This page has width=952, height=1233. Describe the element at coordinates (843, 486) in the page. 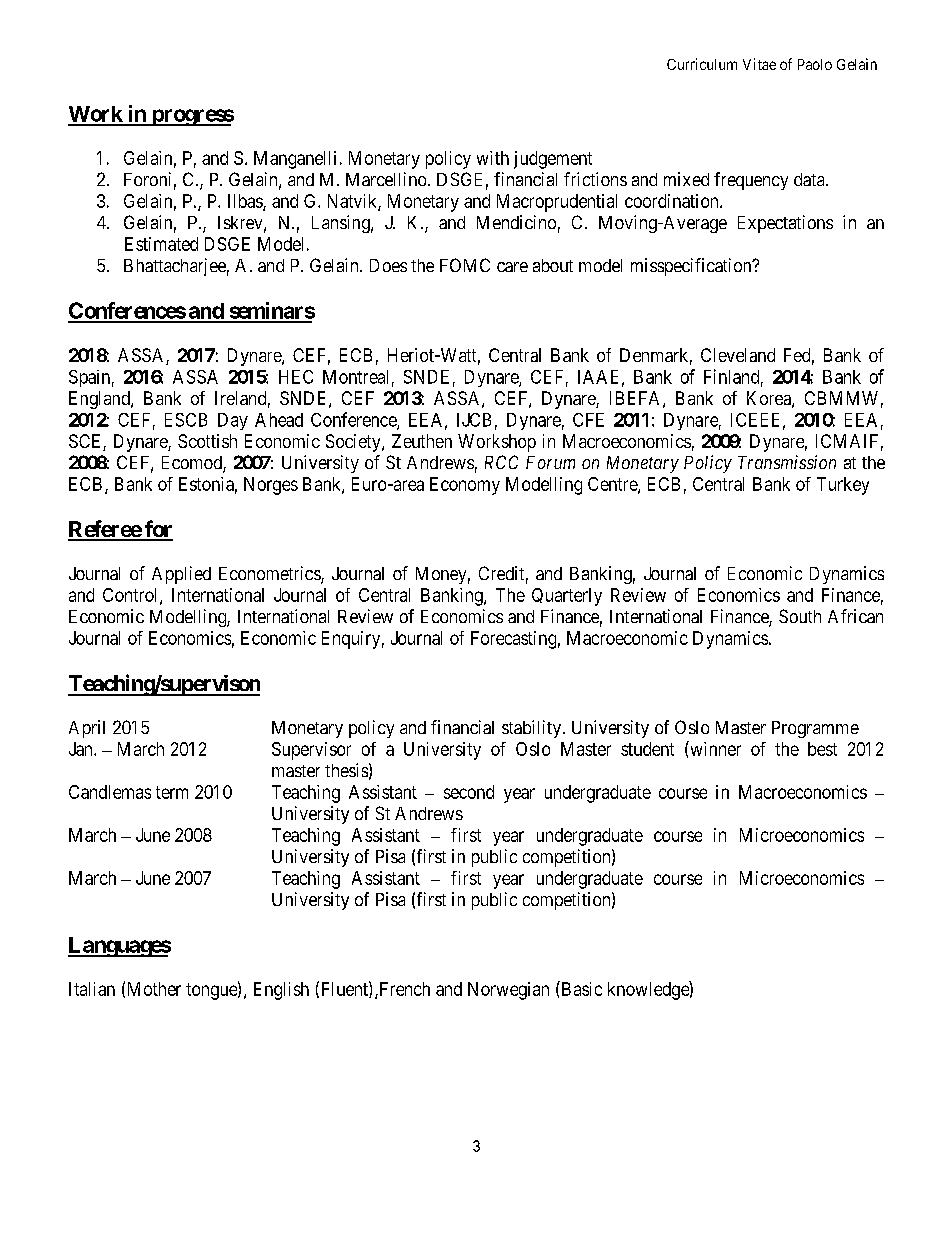

I see `Turkey` at that location.
